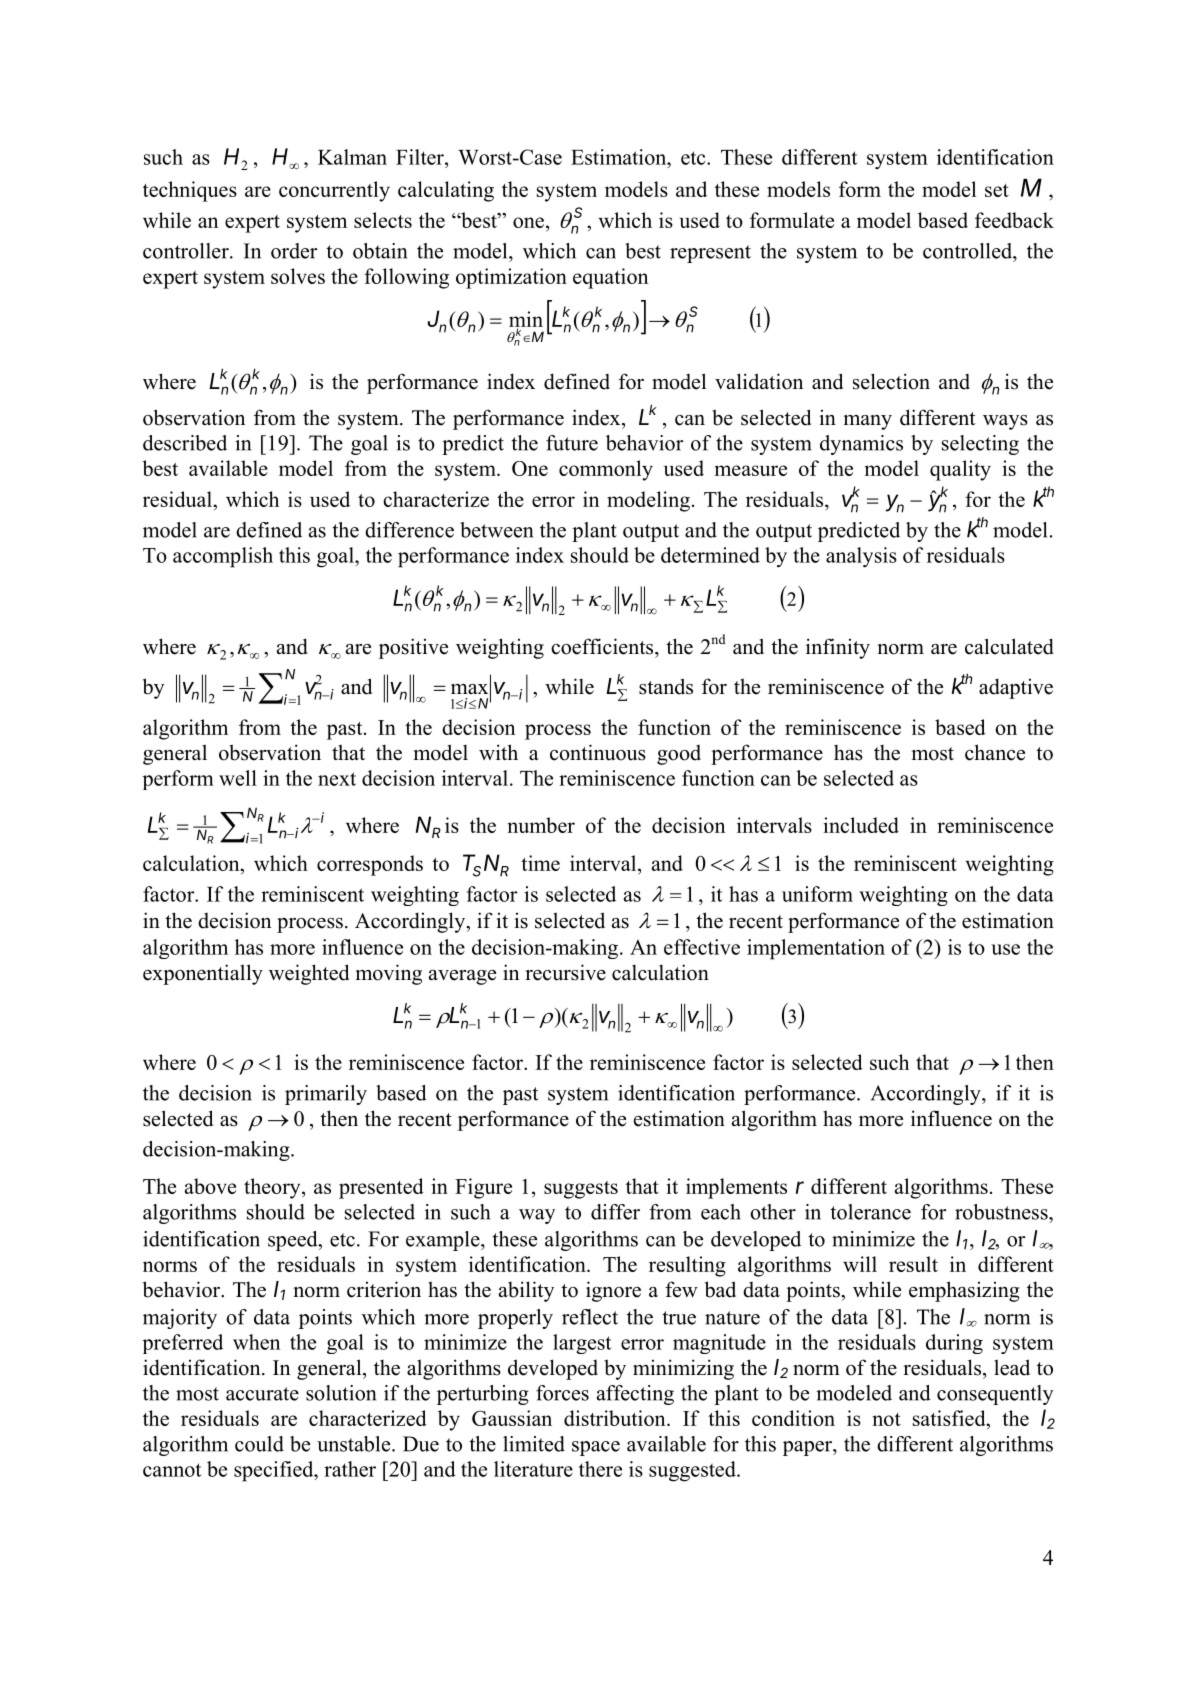 This image has height=1691, width=1196. Describe the element at coordinates (565, 972) in the image. I see `recursive` at that location.
